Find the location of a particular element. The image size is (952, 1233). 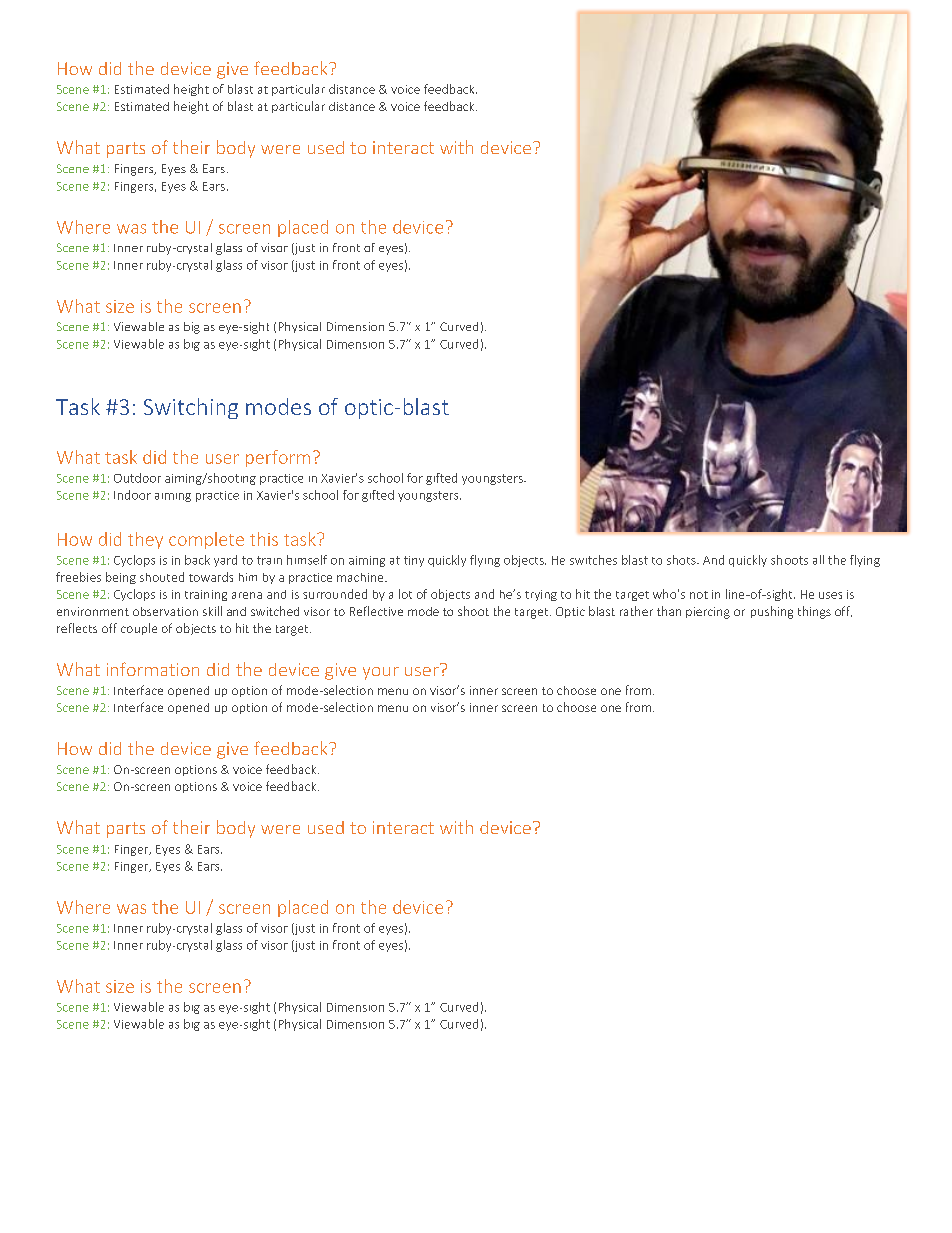

piercing is located at coordinates (708, 613).
